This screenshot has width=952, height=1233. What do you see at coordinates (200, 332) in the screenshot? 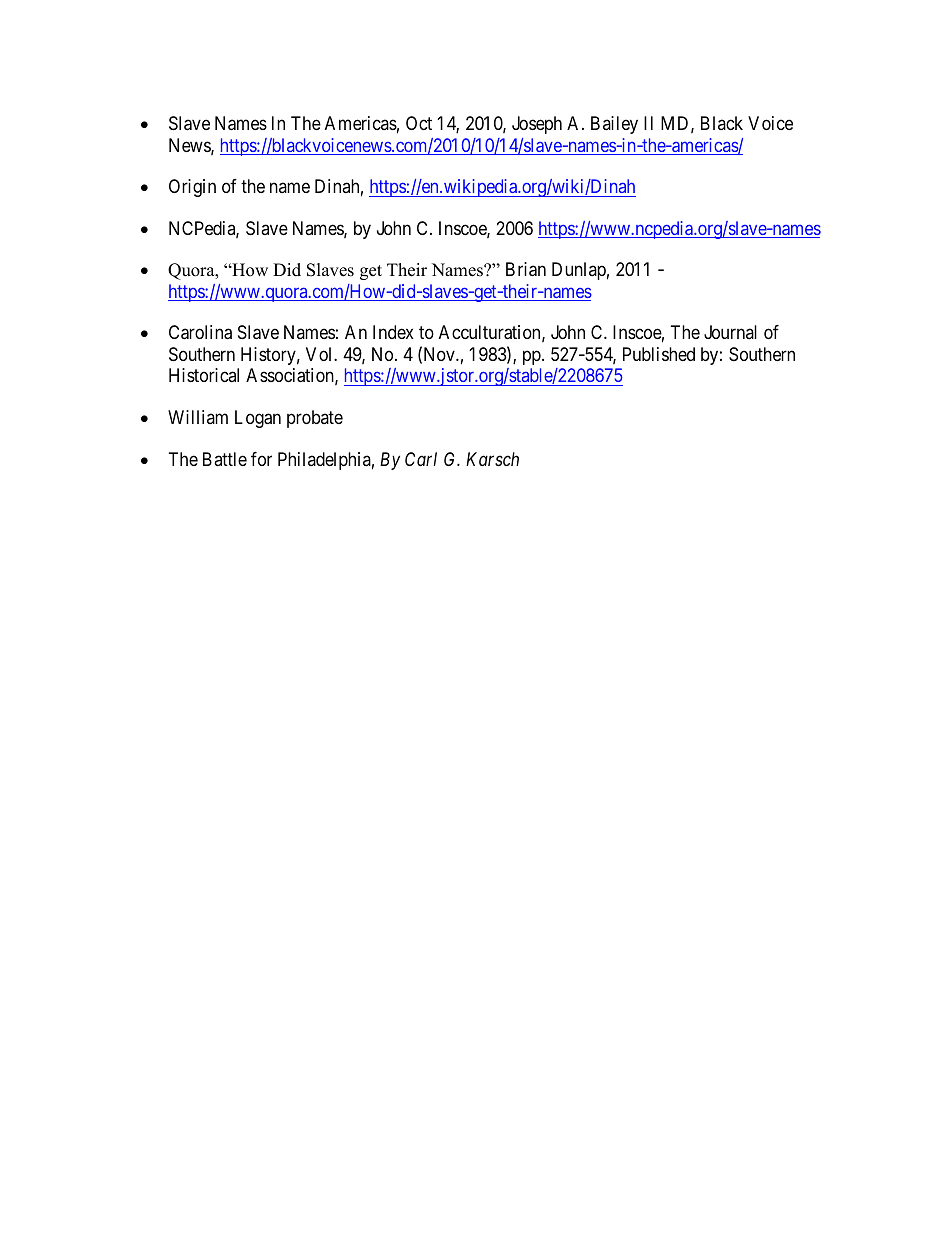
I see `Carolina` at bounding box center [200, 332].
